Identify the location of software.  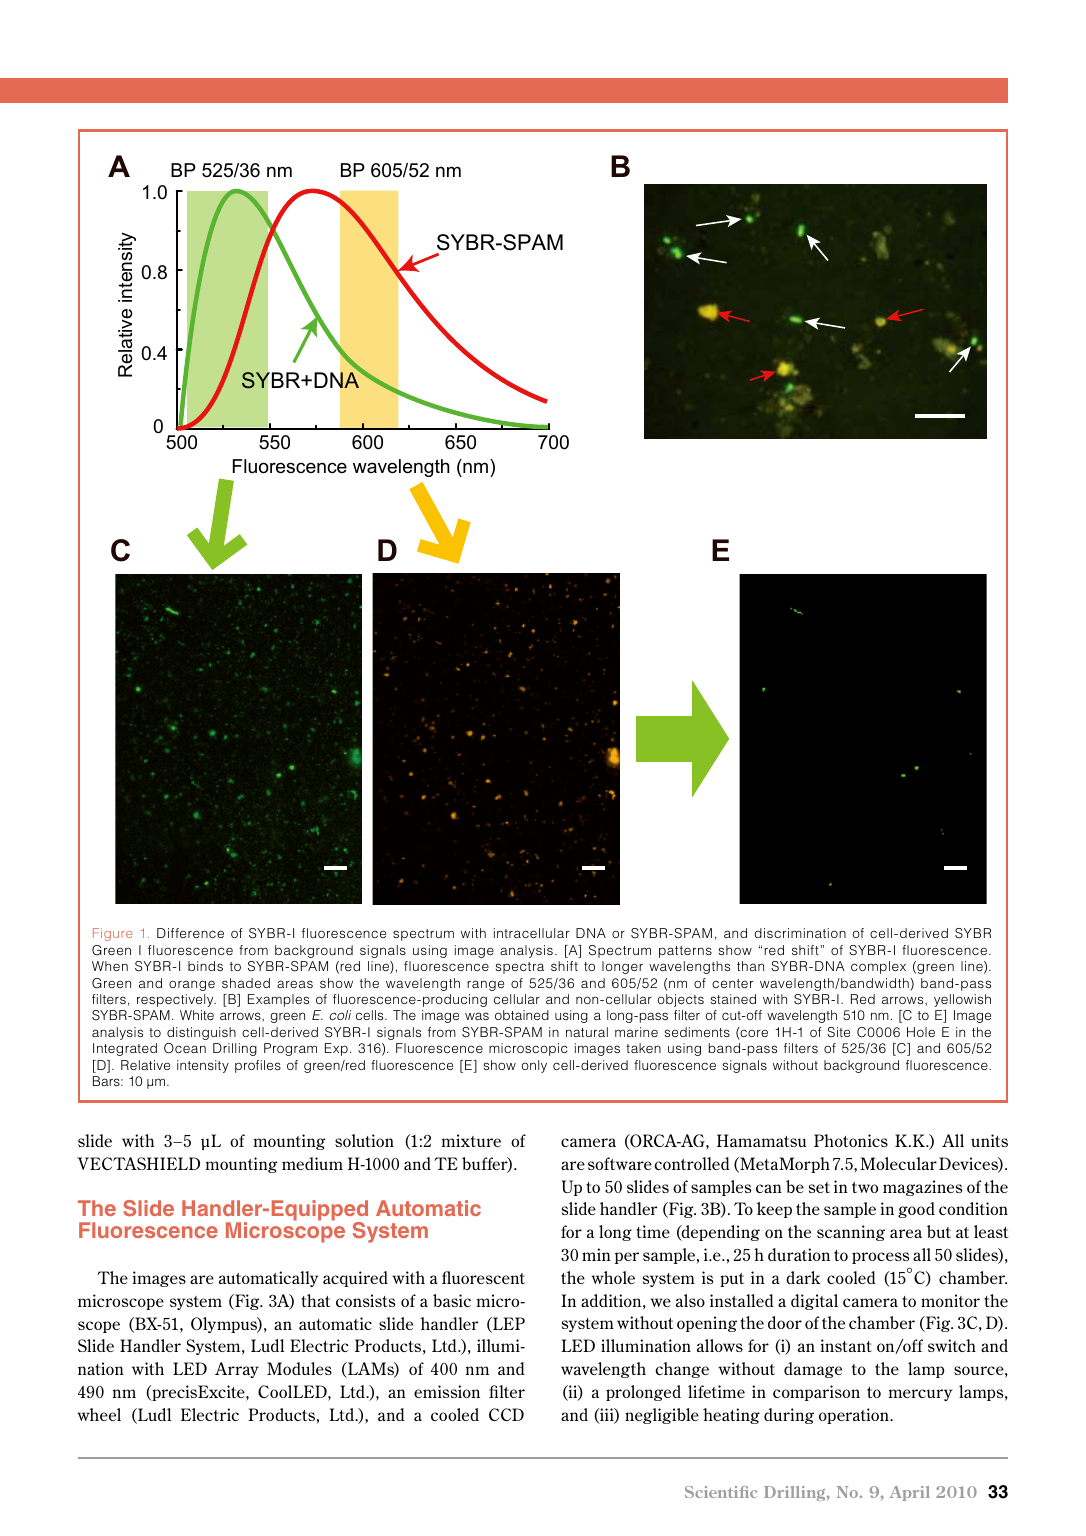
(620, 1163).
